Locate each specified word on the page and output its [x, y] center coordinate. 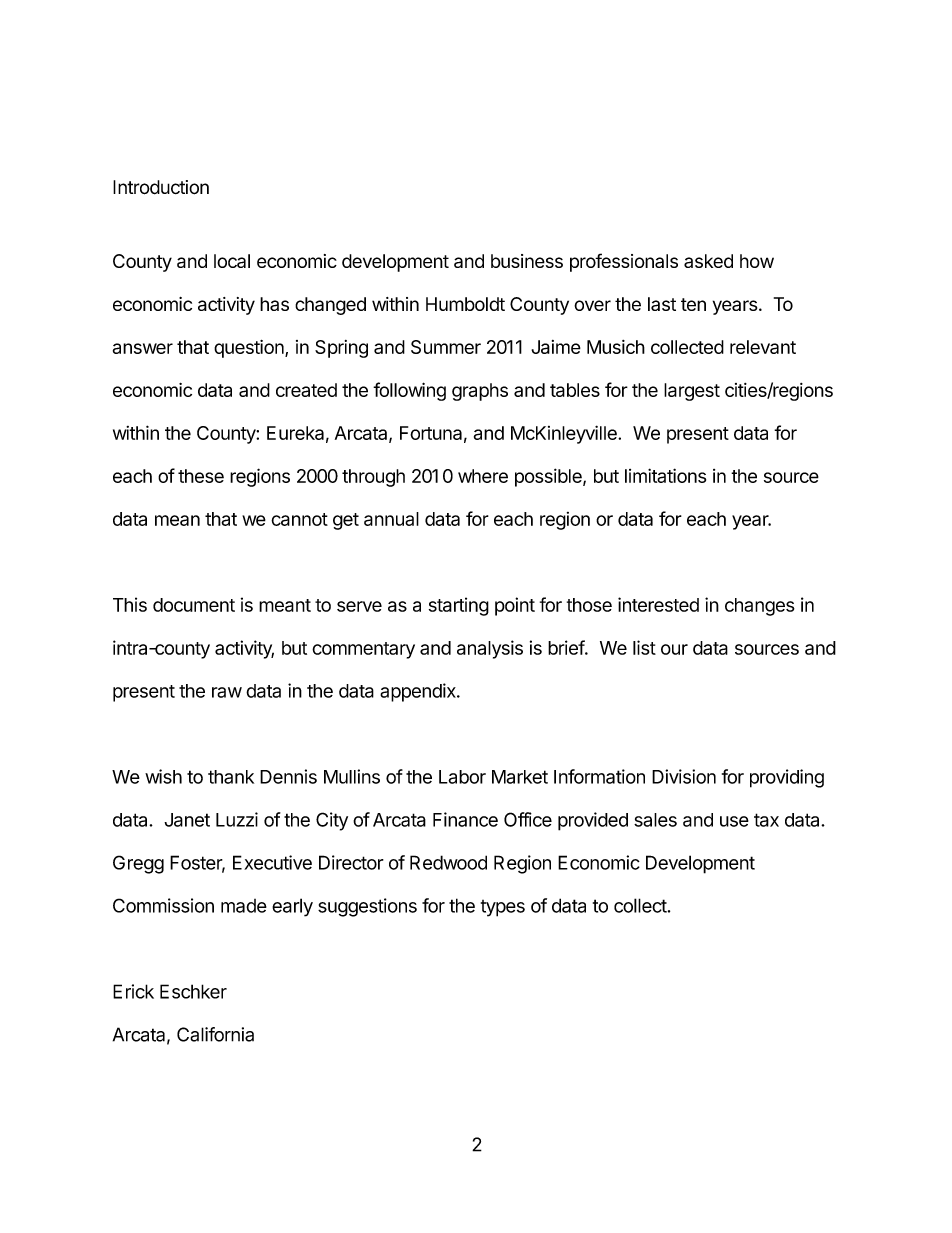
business [527, 261]
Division [684, 776]
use [734, 821]
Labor [462, 777]
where [483, 476]
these [201, 476]
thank [231, 777]
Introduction [161, 187]
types [503, 908]
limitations [665, 475]
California [215, 1034]
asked [708, 261]
